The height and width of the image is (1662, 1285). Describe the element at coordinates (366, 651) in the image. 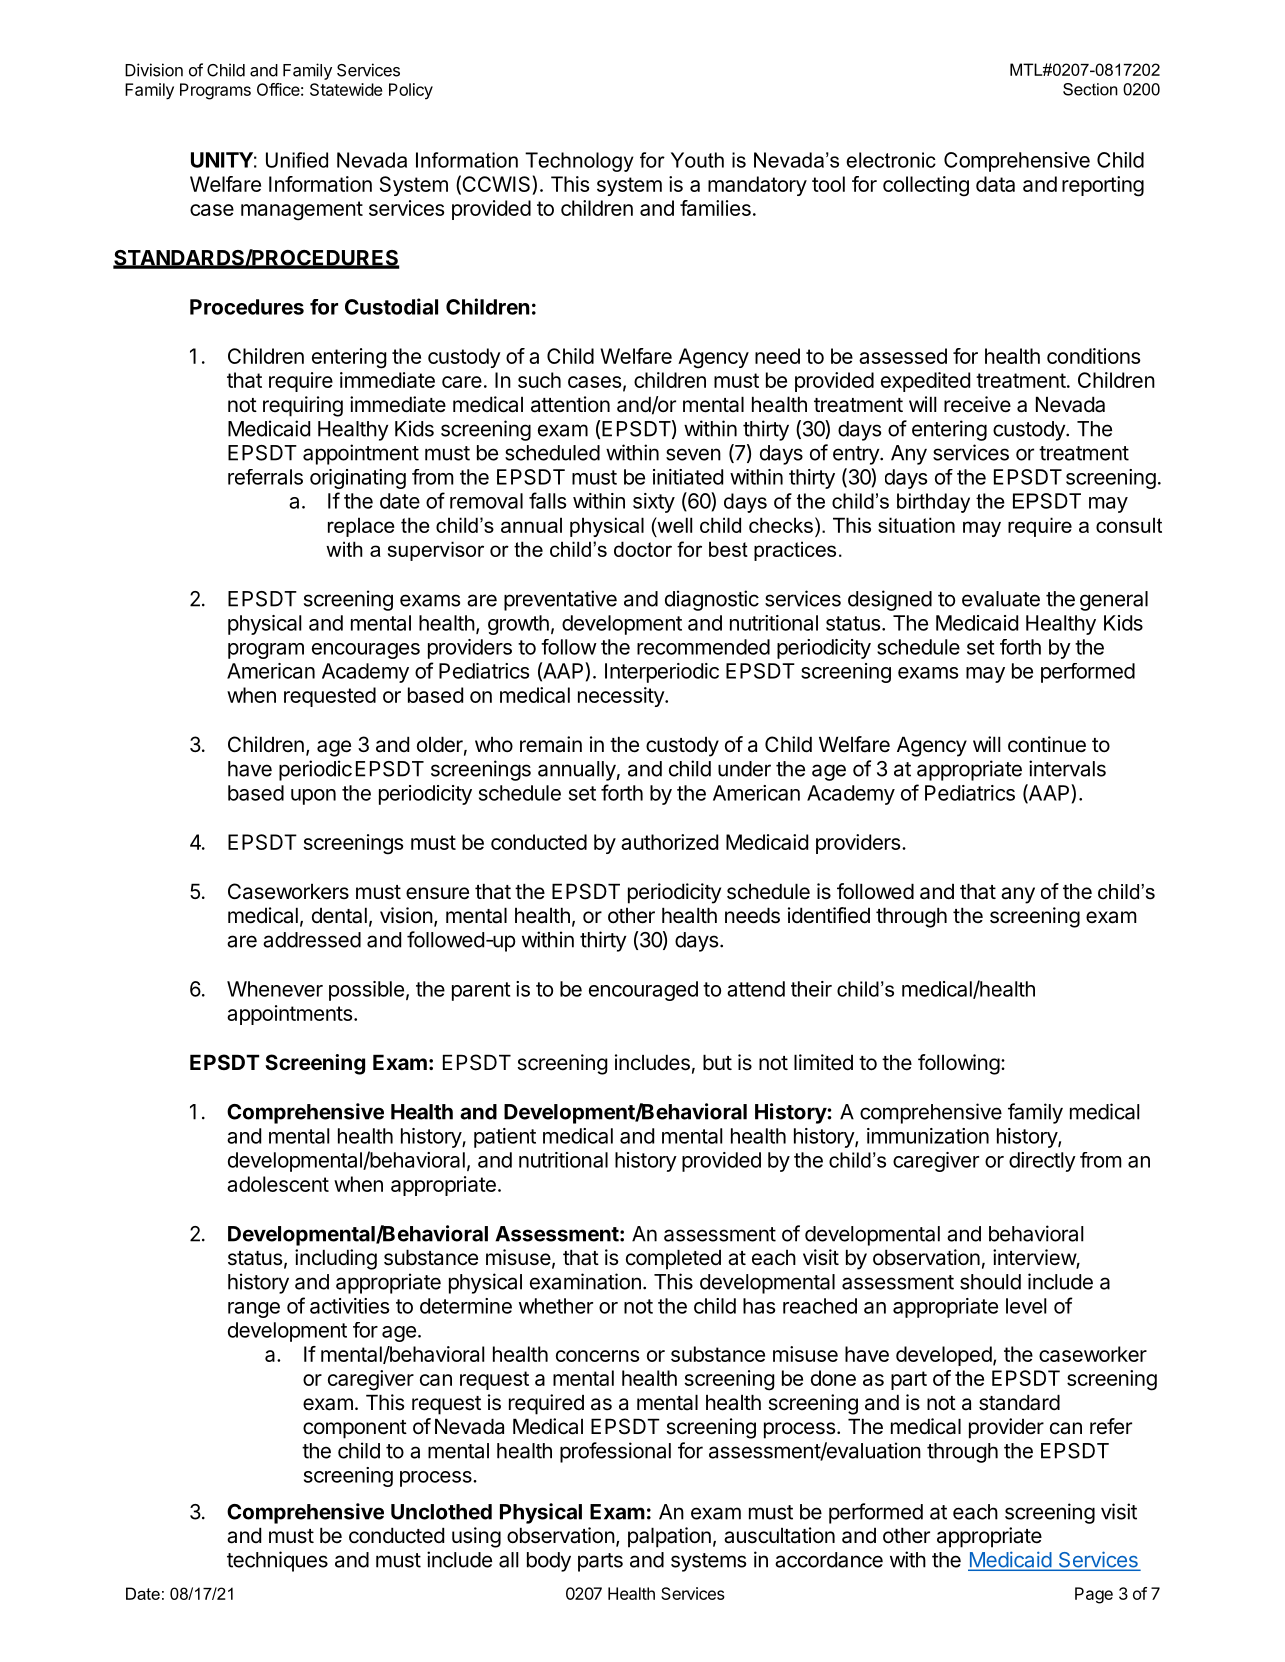

I see `encourages` at that location.
